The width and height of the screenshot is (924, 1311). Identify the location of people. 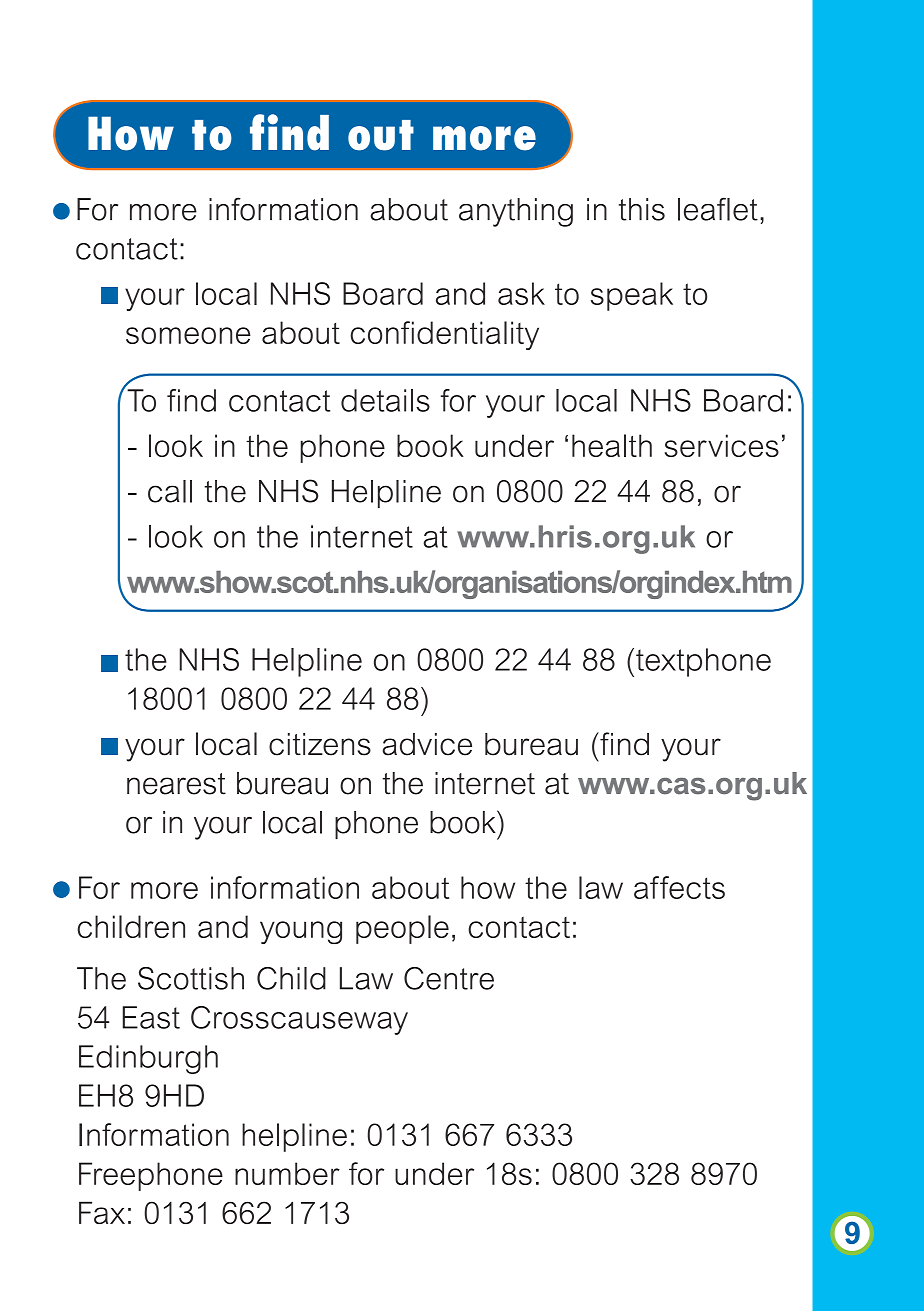
(402, 929).
